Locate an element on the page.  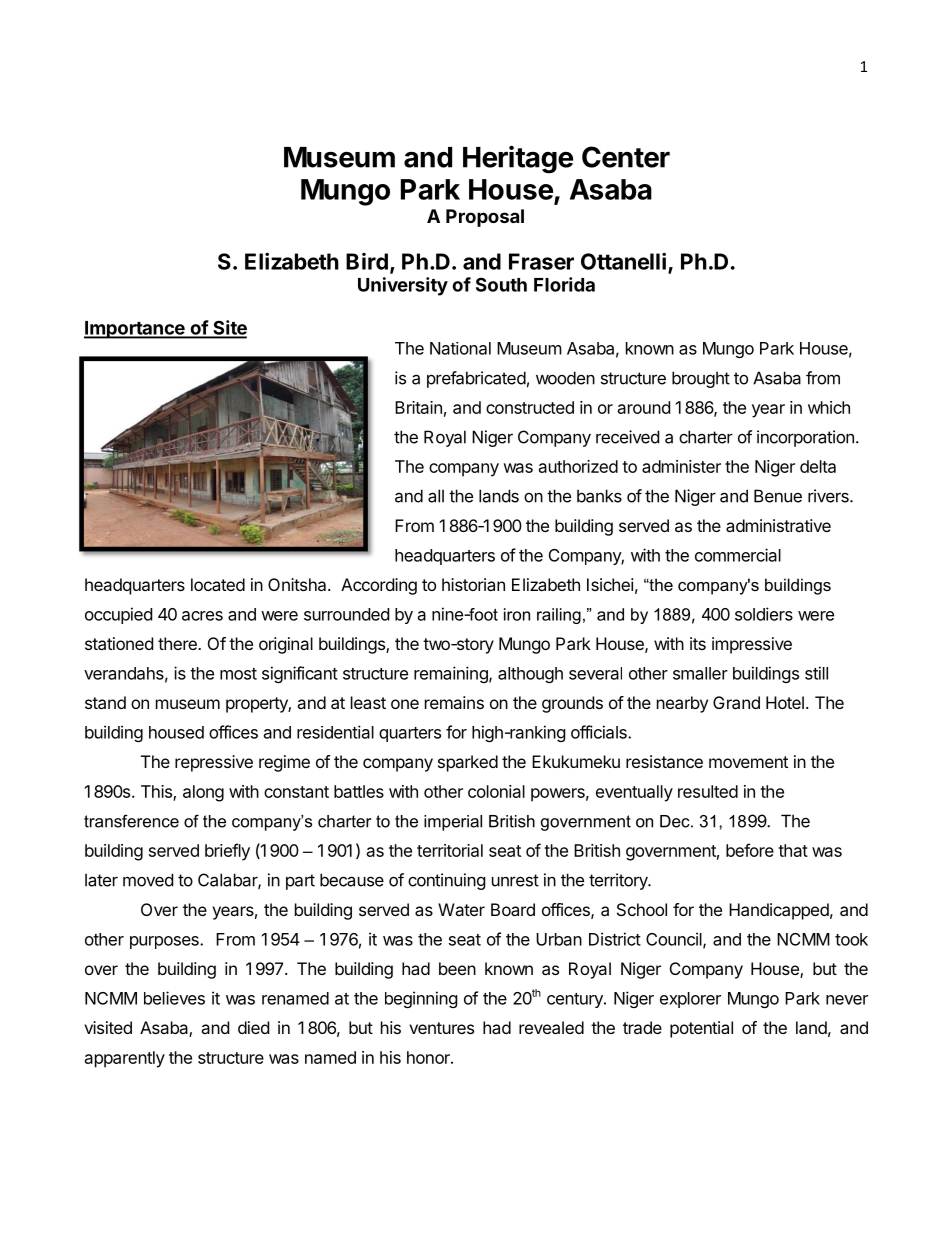
believes is located at coordinates (174, 998).
